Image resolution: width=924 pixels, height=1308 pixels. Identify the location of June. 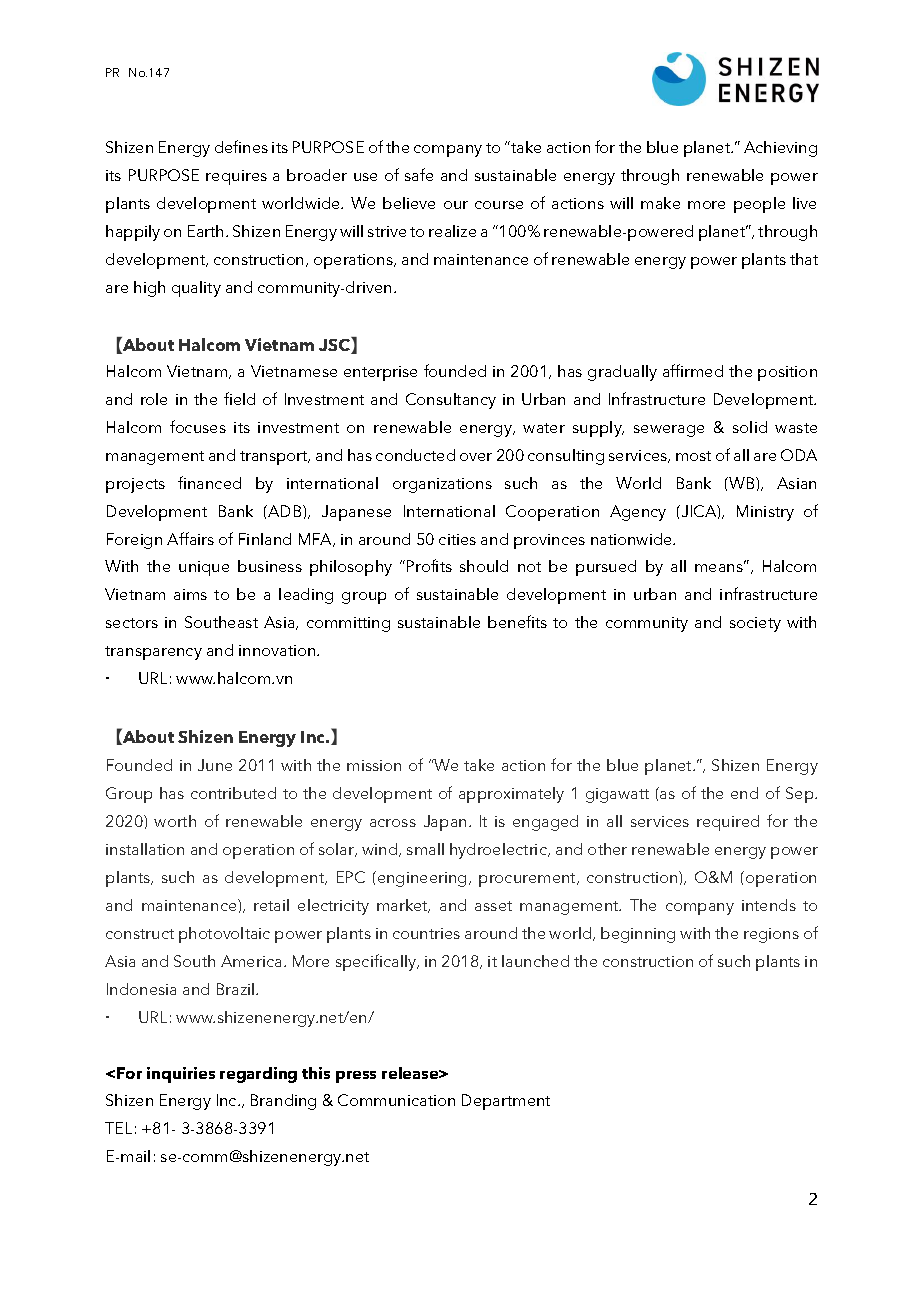
(215, 765).
